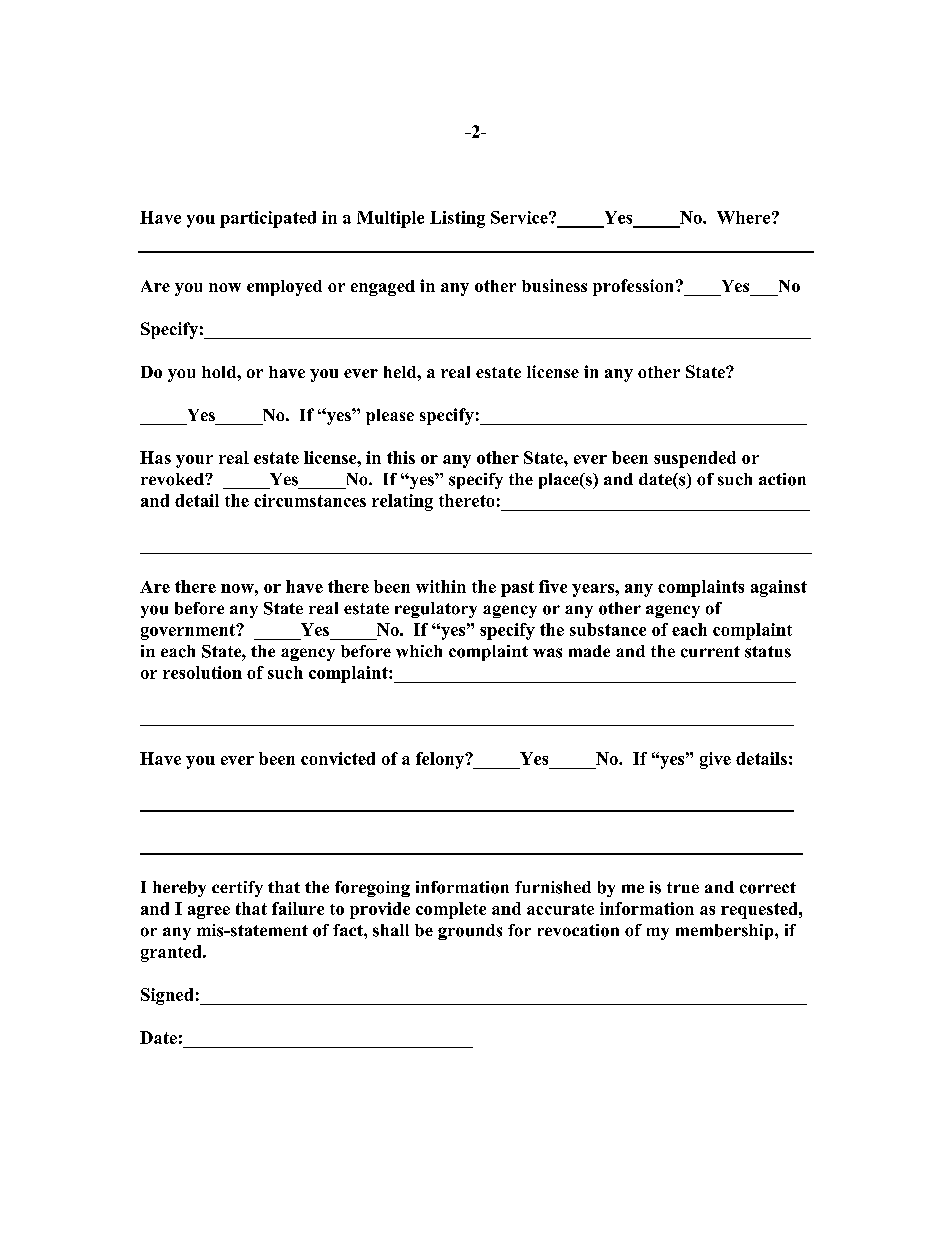 This screenshot has width=952, height=1233. Describe the element at coordinates (209, 912) in the screenshot. I see `agree` at that location.
